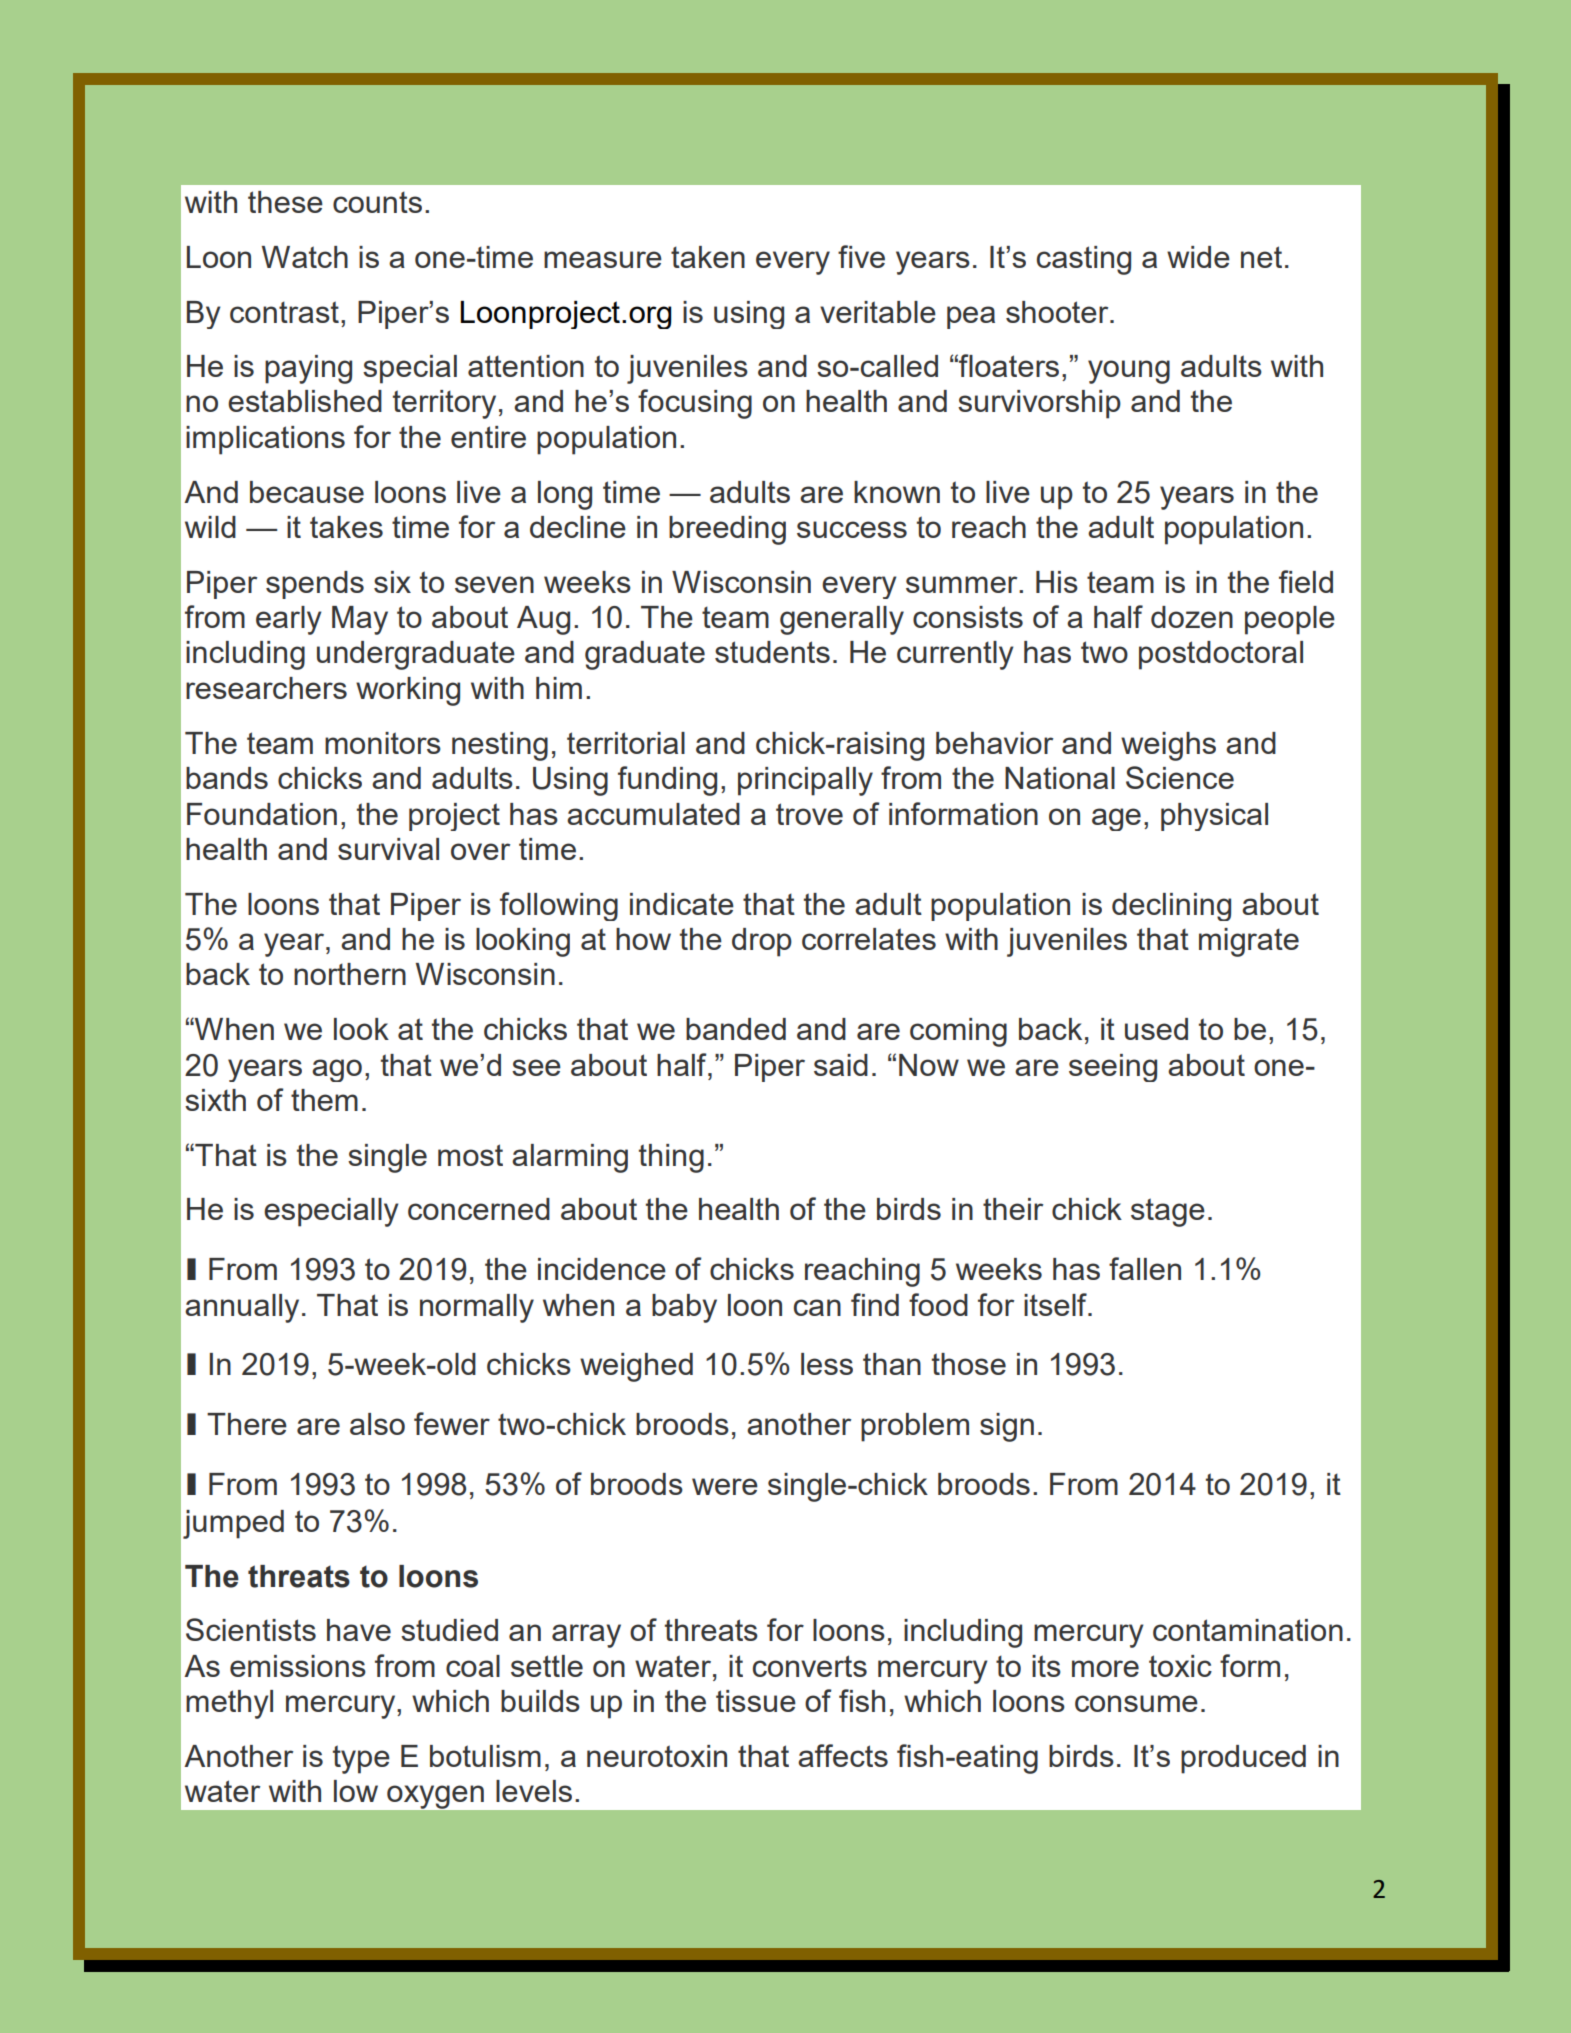 The height and width of the page is (2033, 1571). Describe the element at coordinates (361, 1759) in the page. I see `type` at that location.
